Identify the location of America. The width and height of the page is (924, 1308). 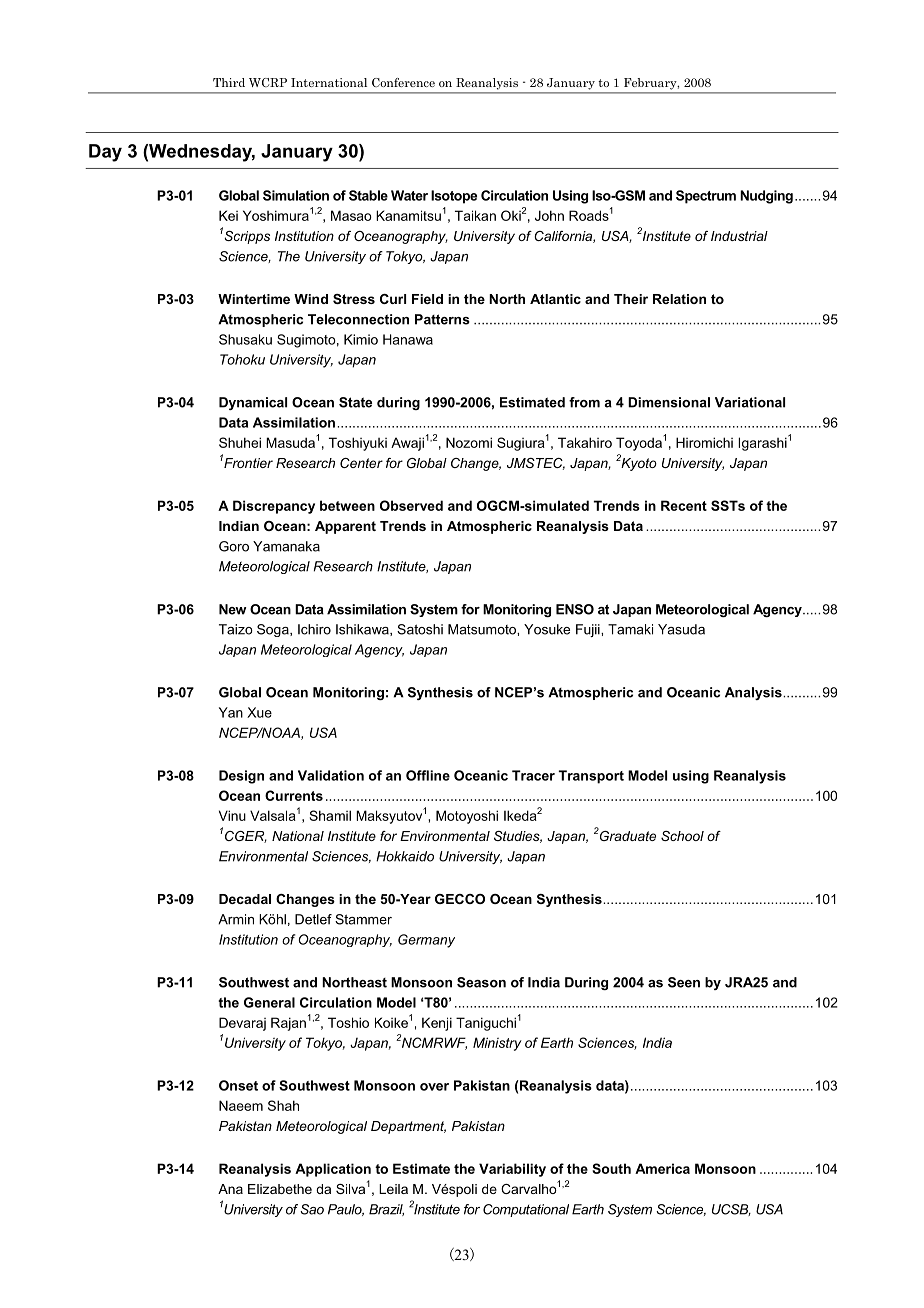
(662, 1168).
